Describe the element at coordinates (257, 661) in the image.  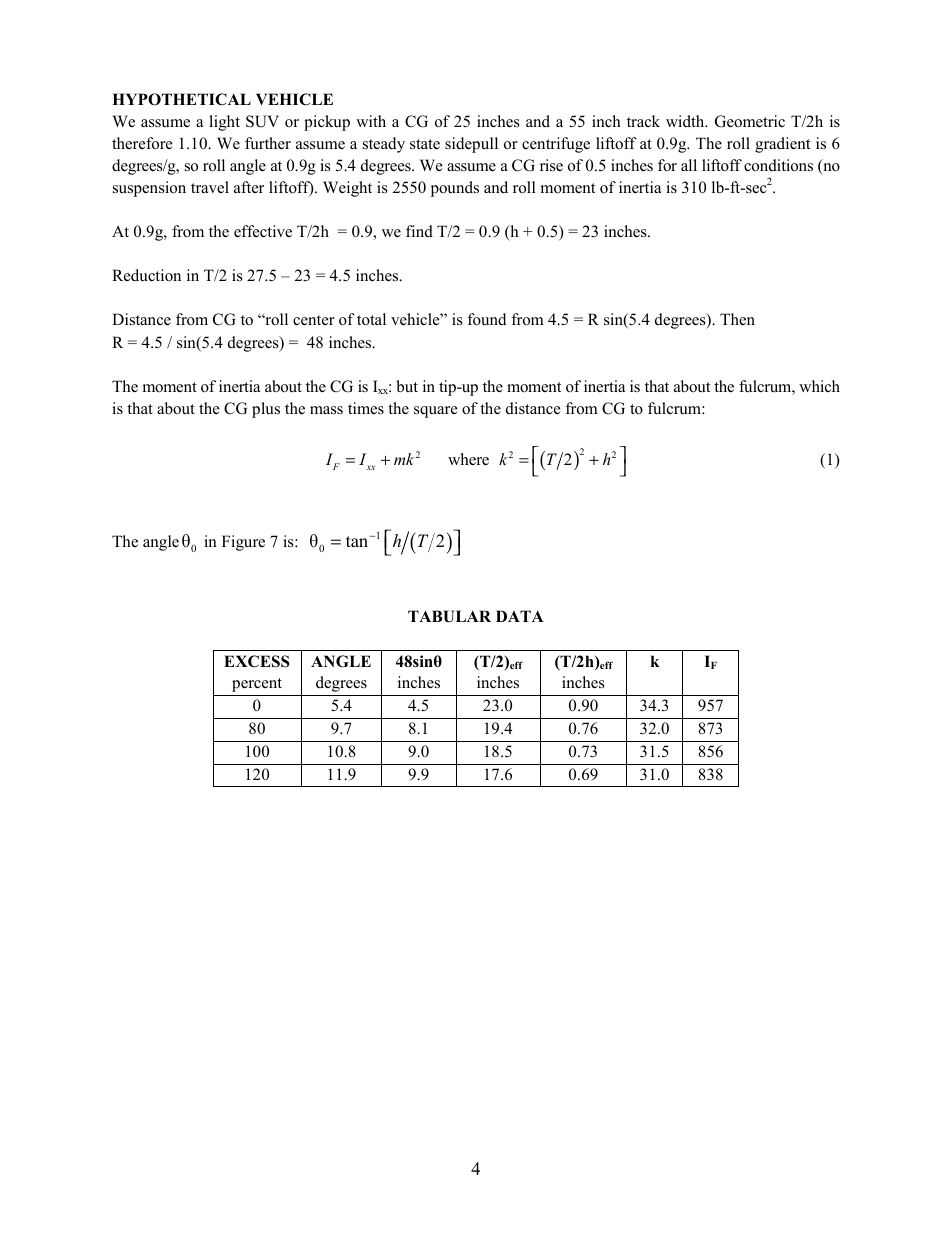
I see `EXCESS` at that location.
